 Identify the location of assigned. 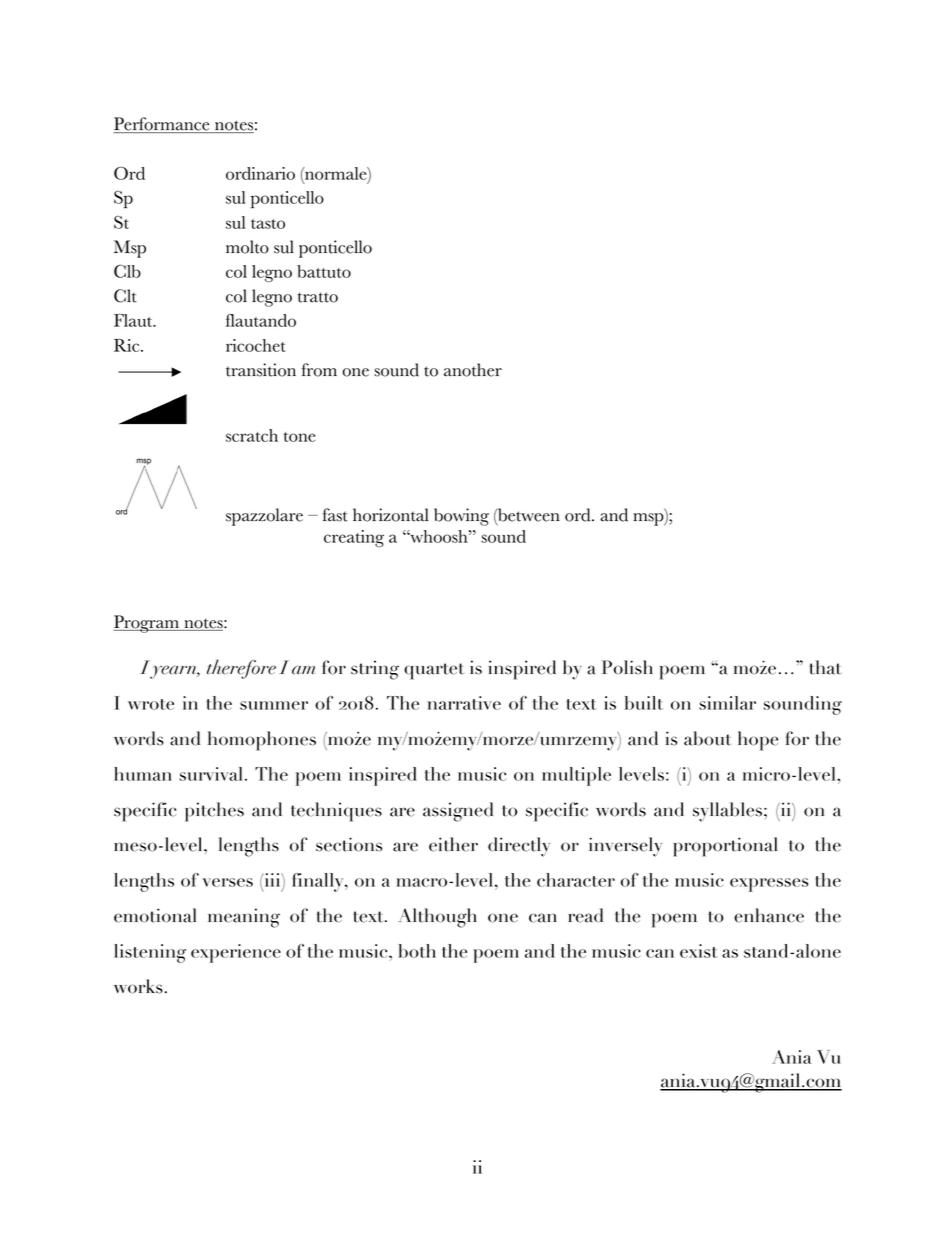
(458, 812).
